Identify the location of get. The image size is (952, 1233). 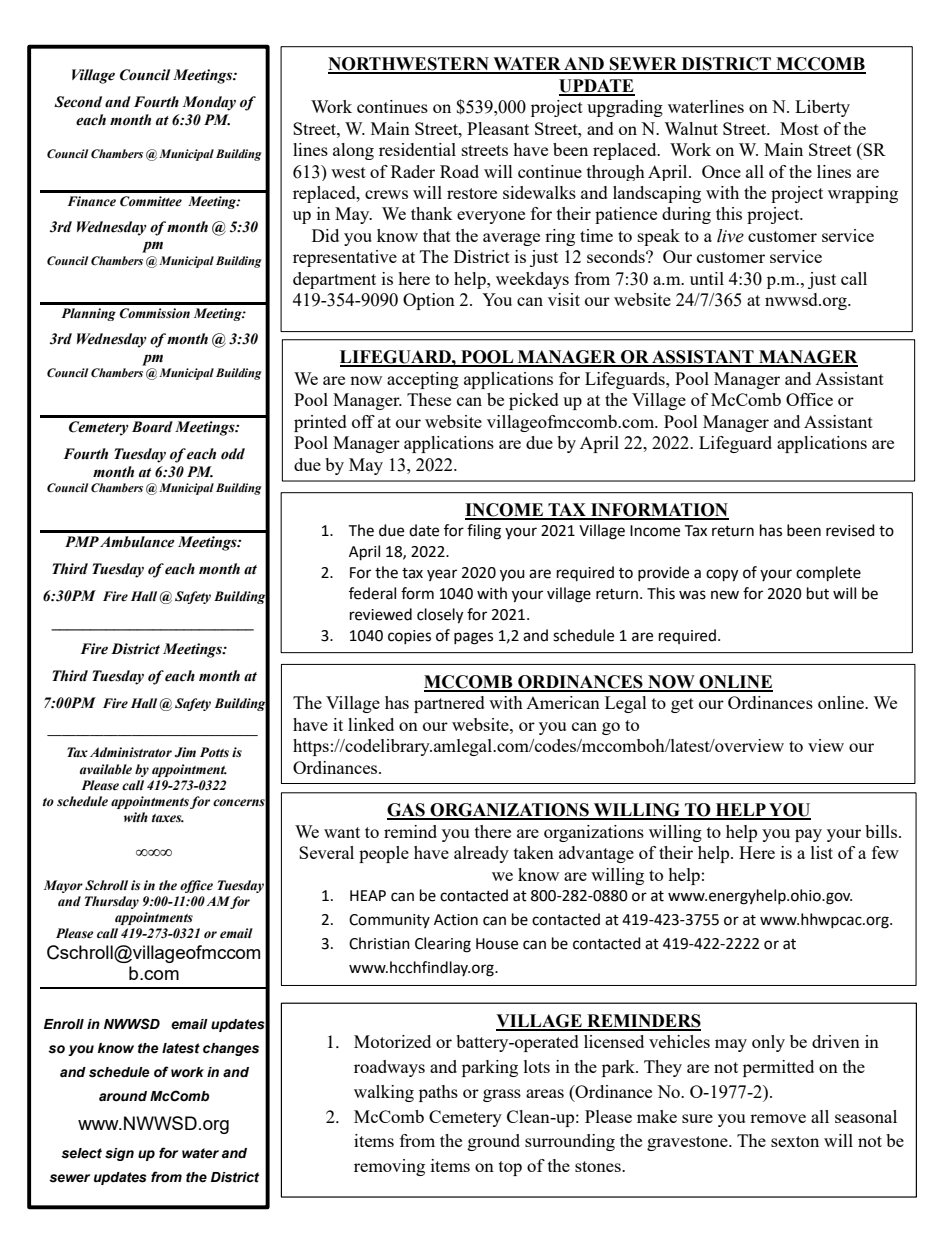
(682, 705).
